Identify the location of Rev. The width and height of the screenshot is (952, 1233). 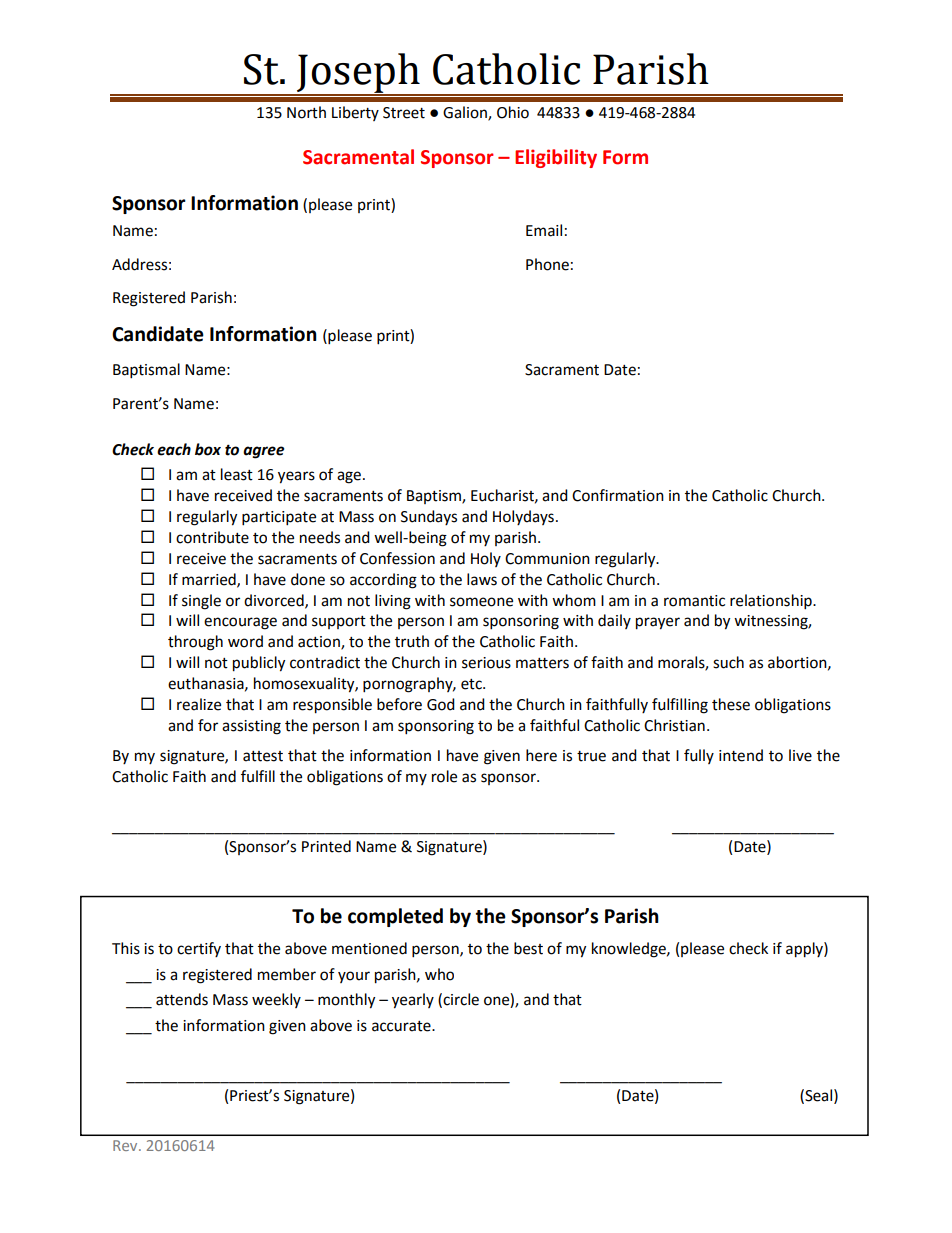
(126, 1145).
